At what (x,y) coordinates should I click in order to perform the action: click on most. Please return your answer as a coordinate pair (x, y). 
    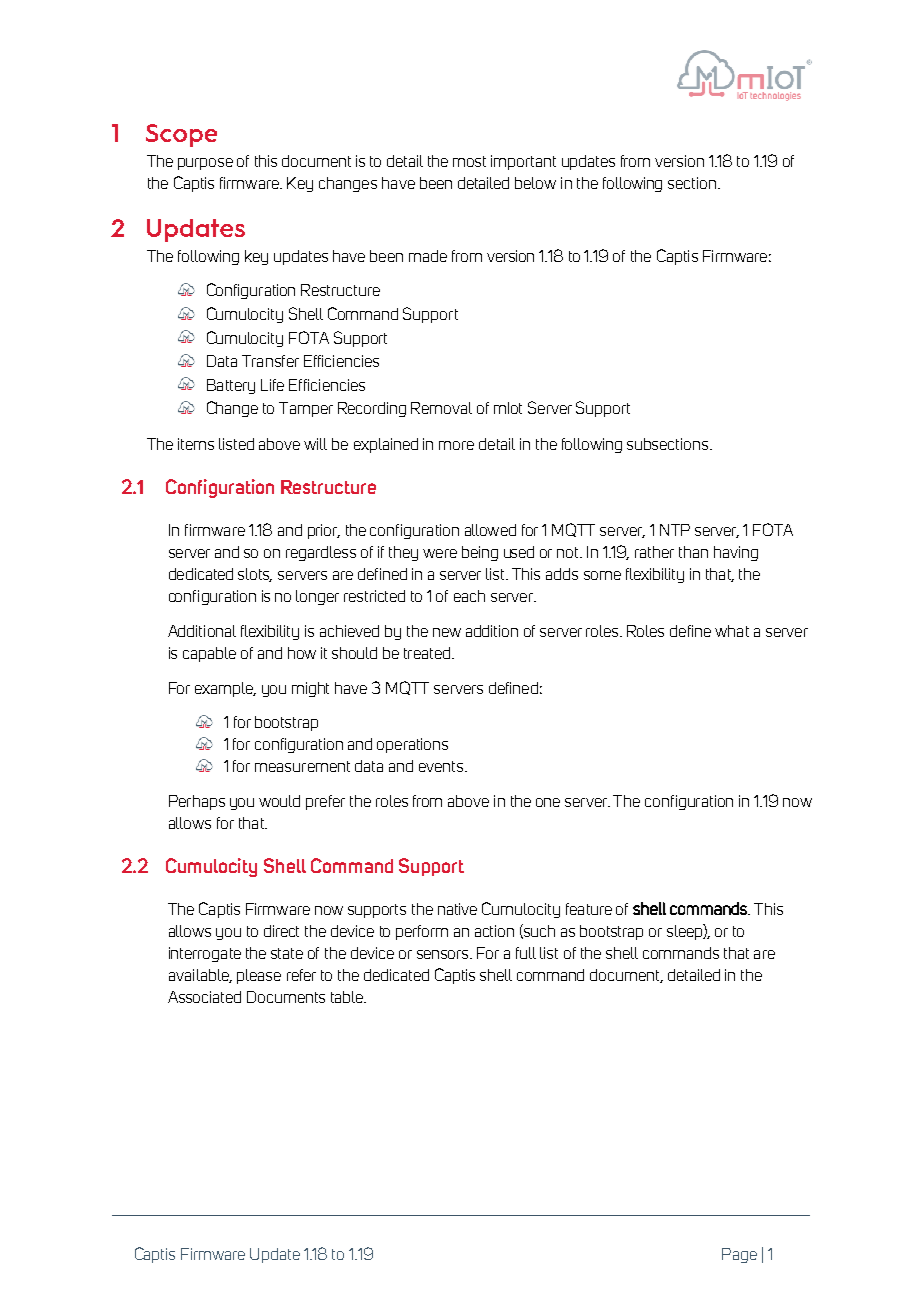
    Looking at the image, I should click on (469, 161).
